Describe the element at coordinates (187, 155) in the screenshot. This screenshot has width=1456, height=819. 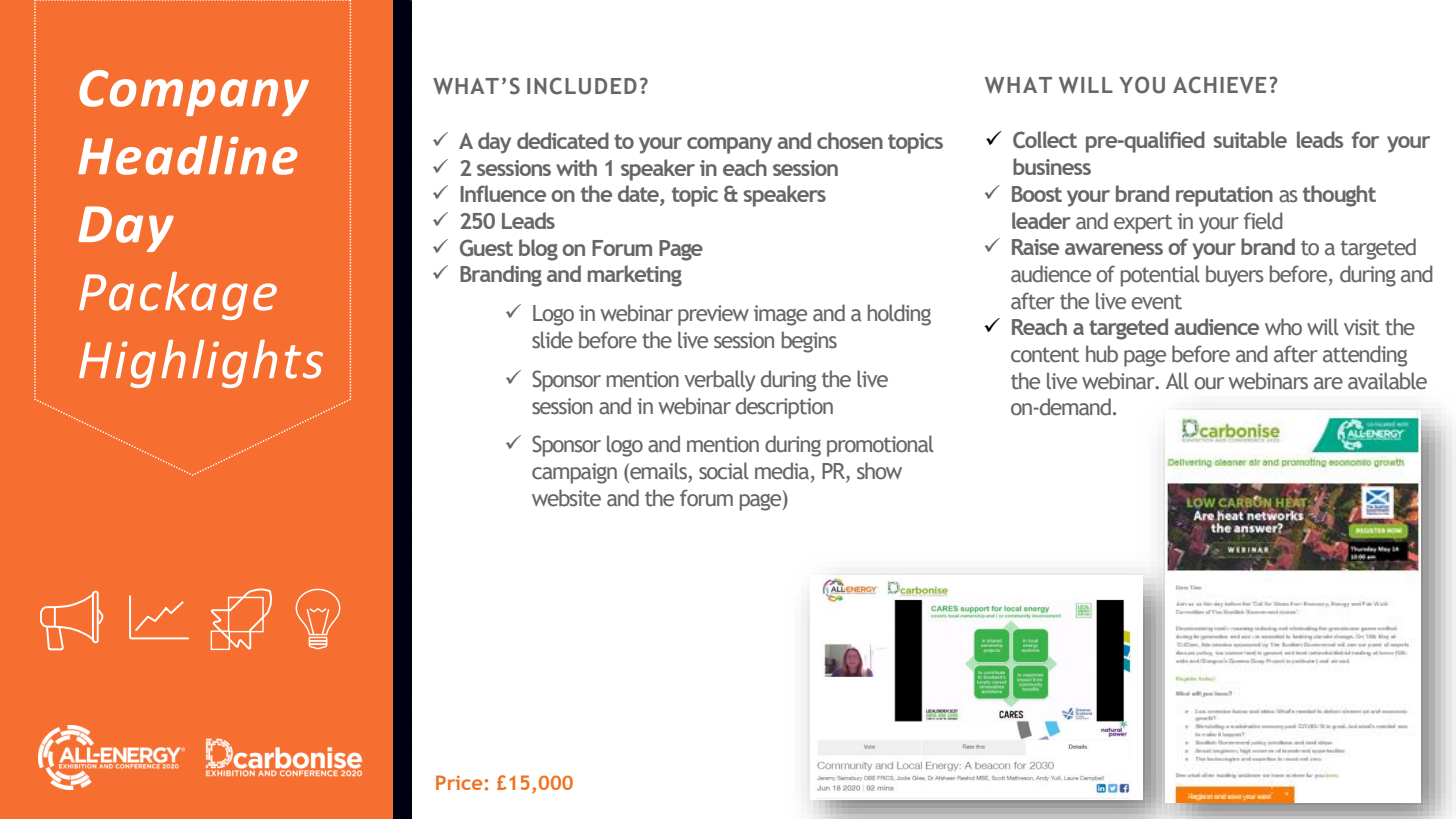
I see `Headline` at that location.
